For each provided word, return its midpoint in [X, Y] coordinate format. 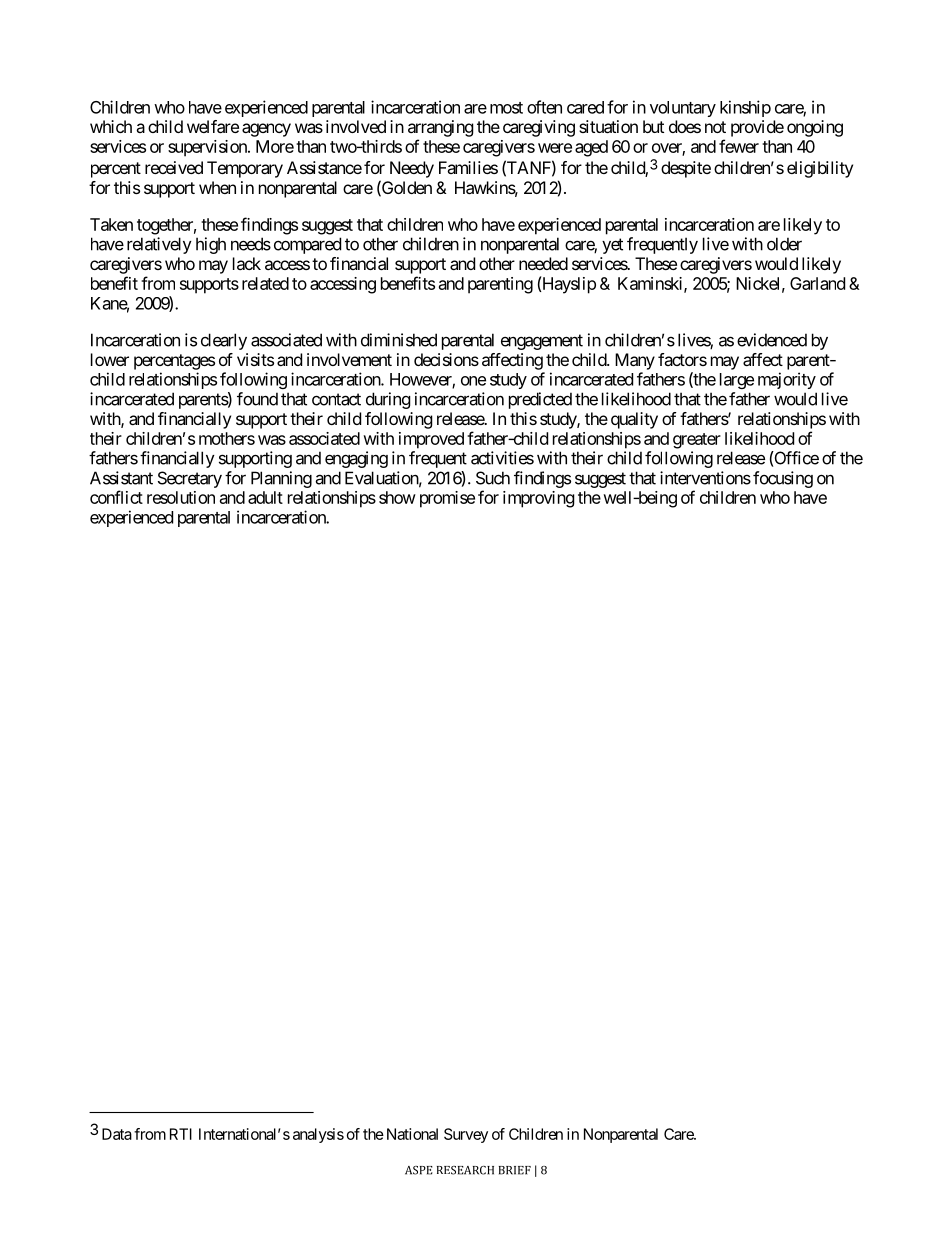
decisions [446, 359]
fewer [739, 146]
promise [447, 499]
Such [493, 478]
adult [265, 497]
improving [539, 499]
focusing [783, 479]
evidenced [772, 340]
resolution [181, 497]
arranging [441, 128]
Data [117, 1134]
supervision [208, 148]
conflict [116, 497]
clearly [224, 341]
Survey [466, 1135]
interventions [705, 478]
